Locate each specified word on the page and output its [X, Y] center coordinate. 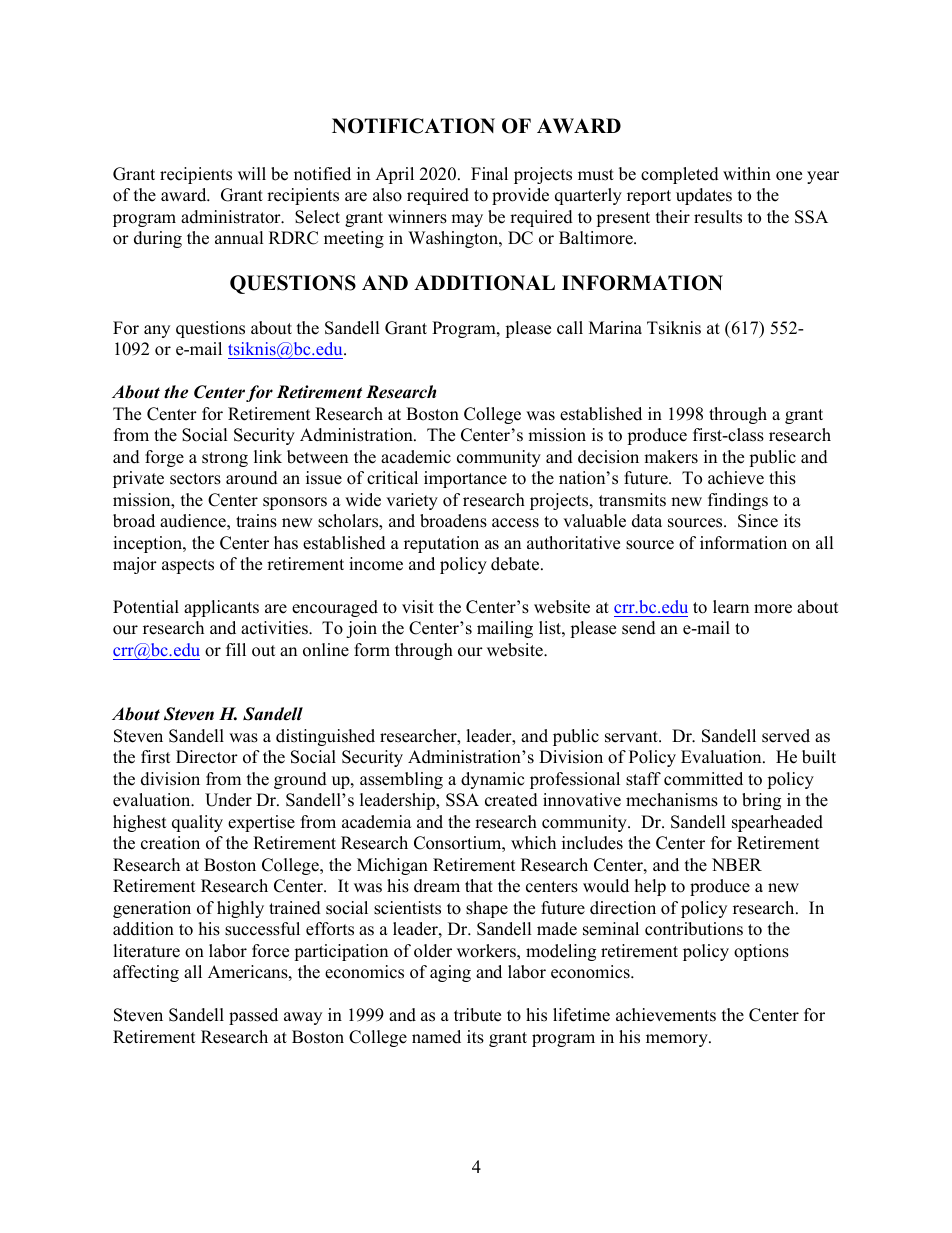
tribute [477, 1015]
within [747, 173]
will [252, 173]
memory [678, 1040]
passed [253, 1016]
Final [489, 173]
